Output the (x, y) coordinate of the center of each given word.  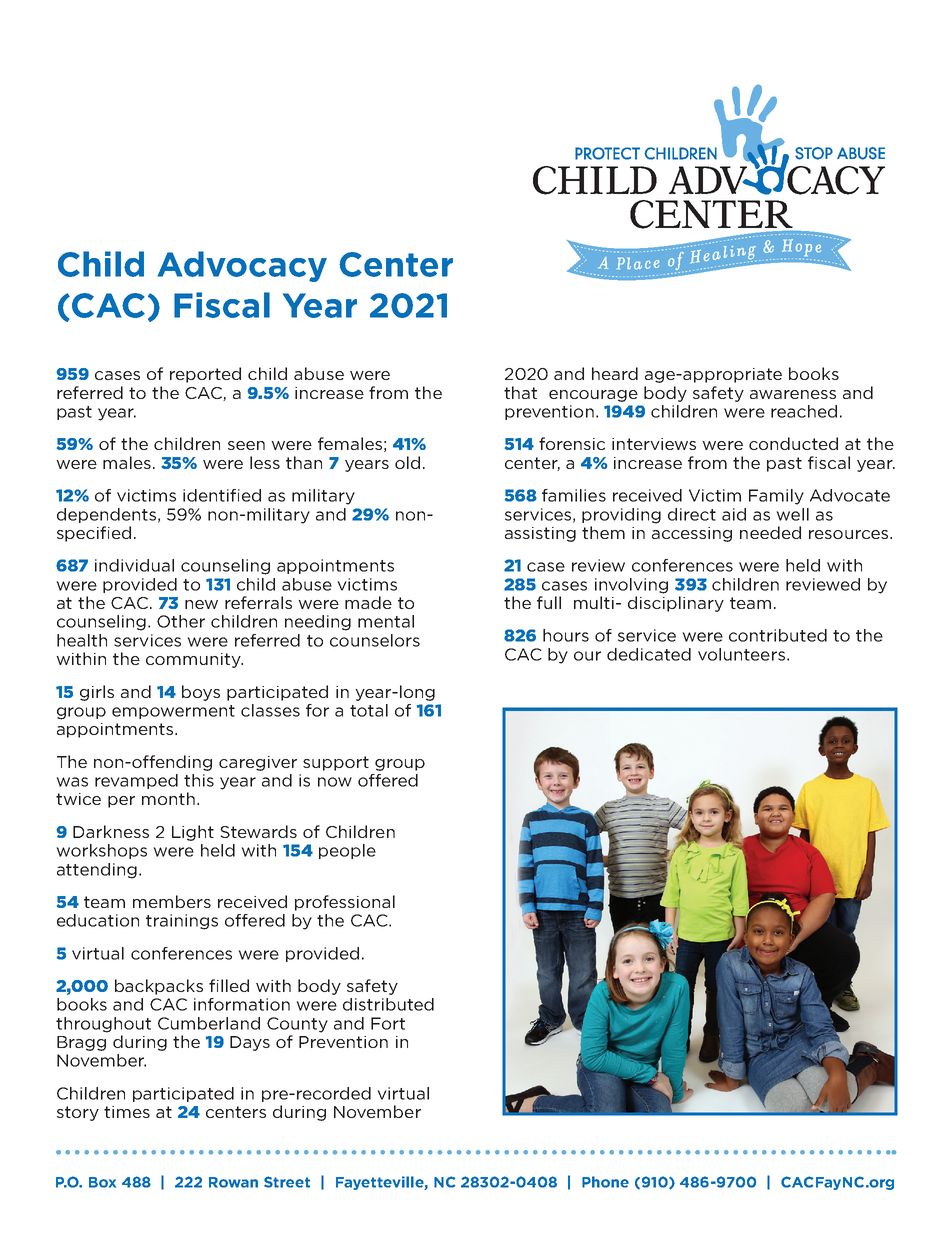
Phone (605, 1182)
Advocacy (242, 266)
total (369, 710)
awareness (793, 394)
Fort (388, 1023)
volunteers (741, 654)
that (520, 392)
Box (102, 1182)
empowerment (173, 712)
